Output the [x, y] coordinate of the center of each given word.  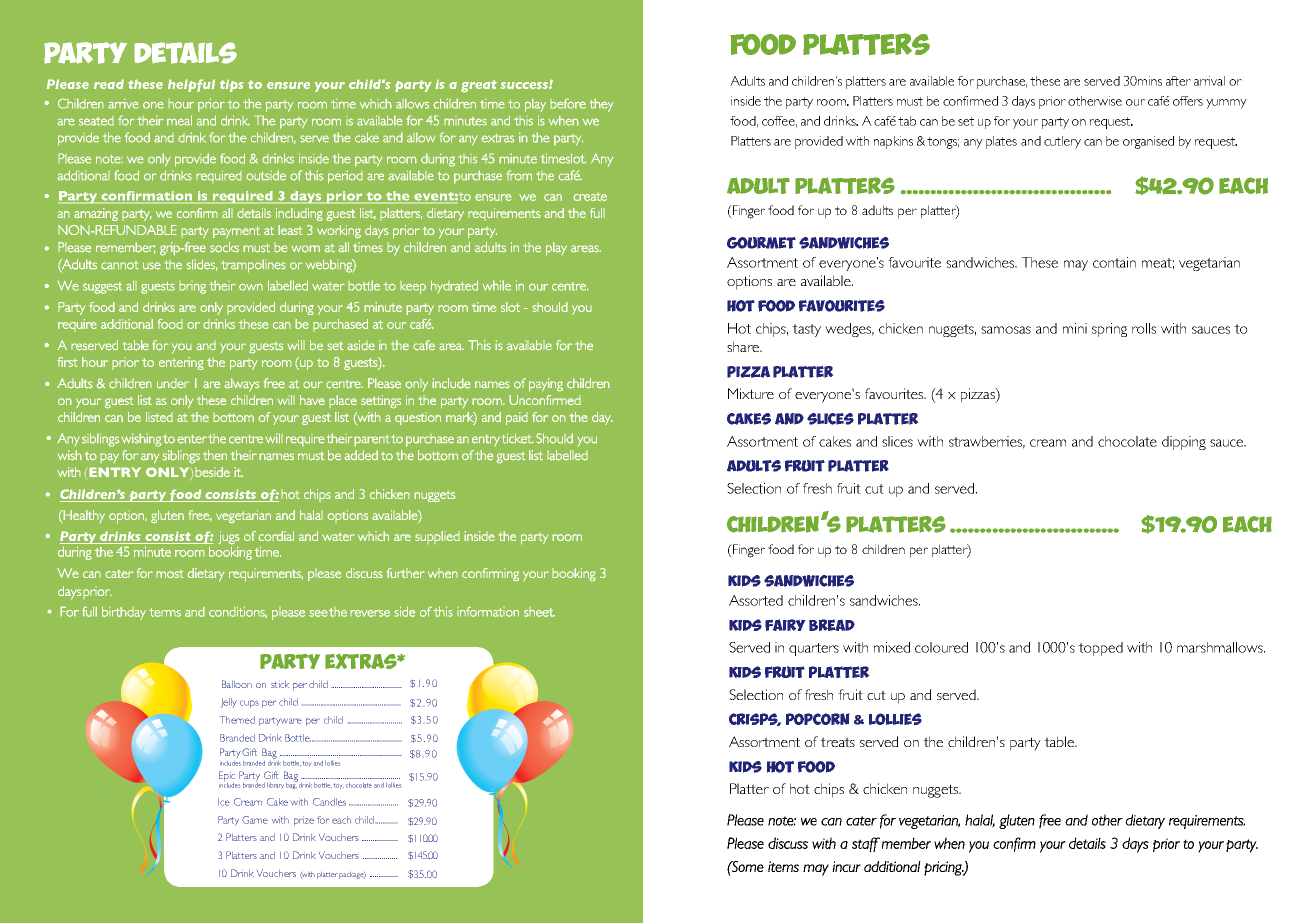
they [601, 105]
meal [179, 120]
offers [1188, 101]
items [783, 866]
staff [866, 844]
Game [255, 820]
